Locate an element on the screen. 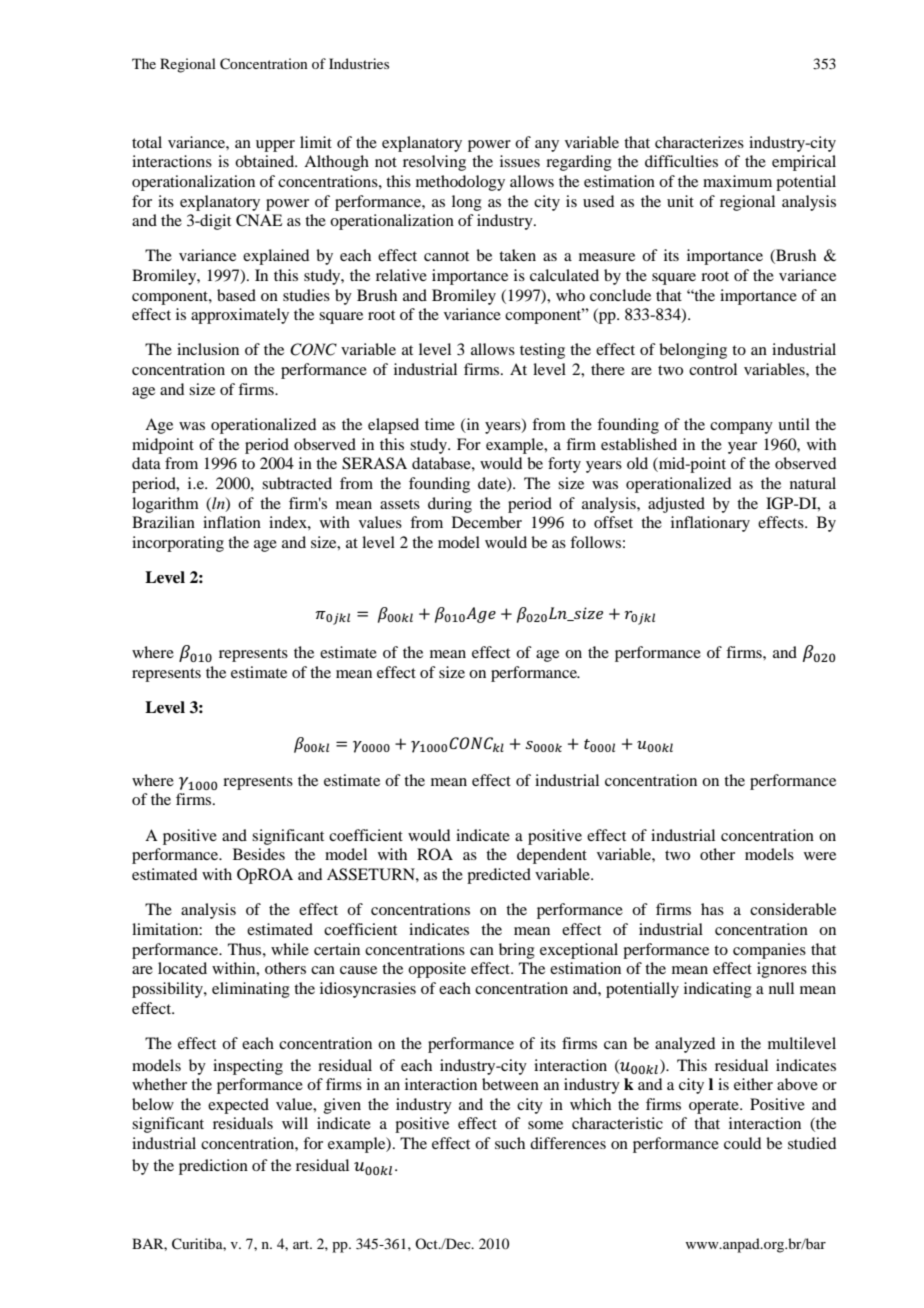  issues is located at coordinates (520, 161).
